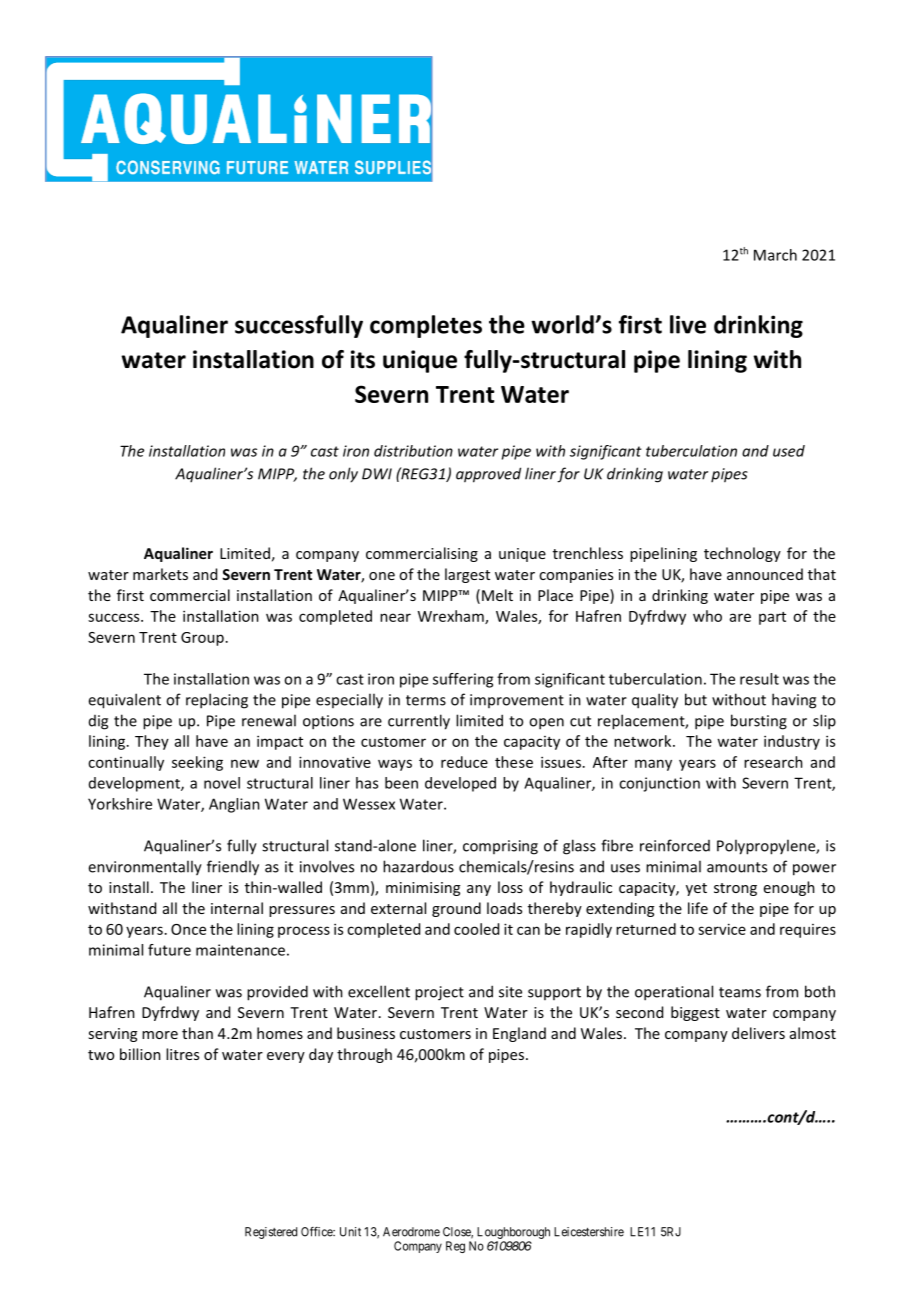 The image size is (924, 1308). What do you see at coordinates (169, 950) in the screenshot?
I see `future` at bounding box center [169, 950].
